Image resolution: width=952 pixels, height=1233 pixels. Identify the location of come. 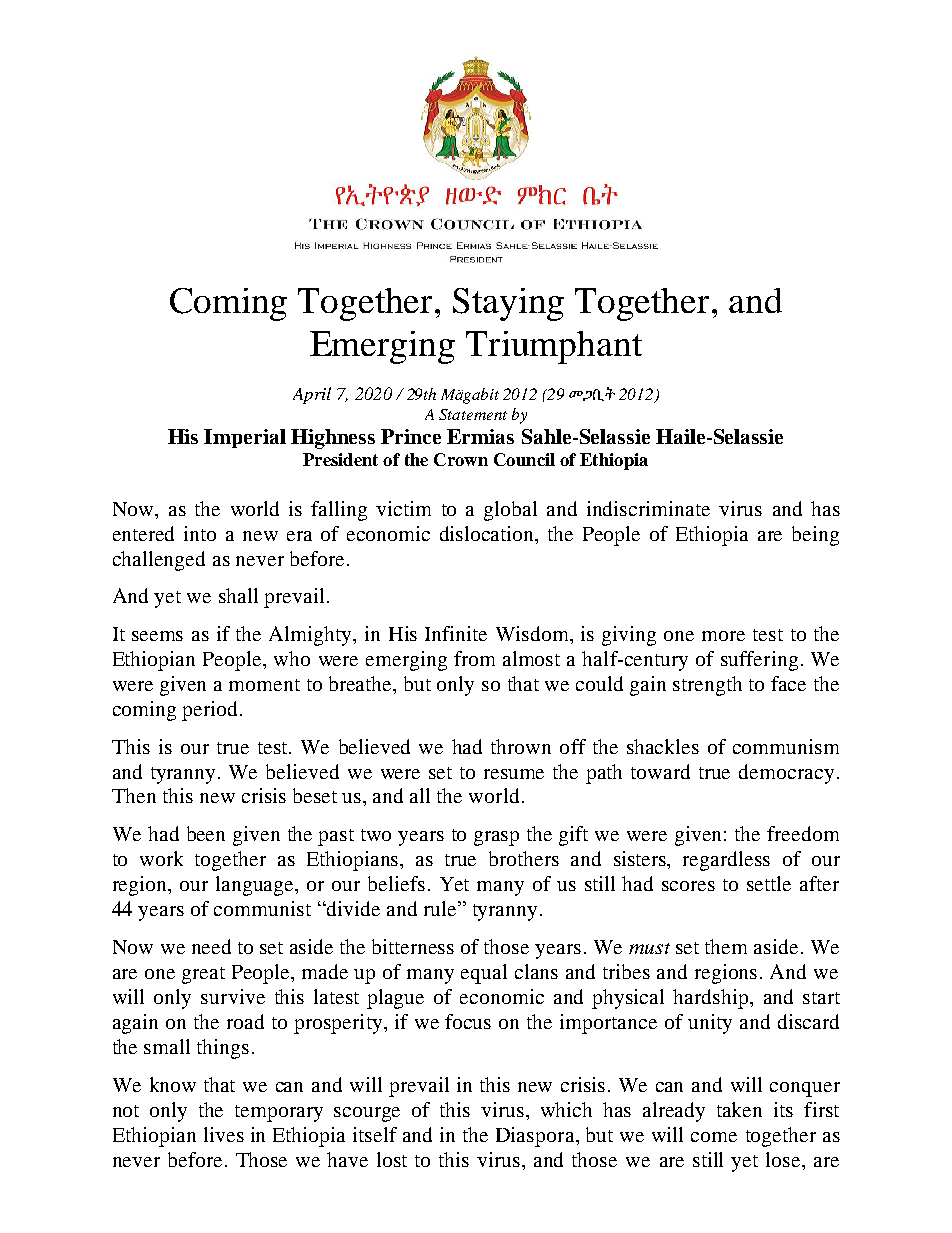
(714, 1137).
